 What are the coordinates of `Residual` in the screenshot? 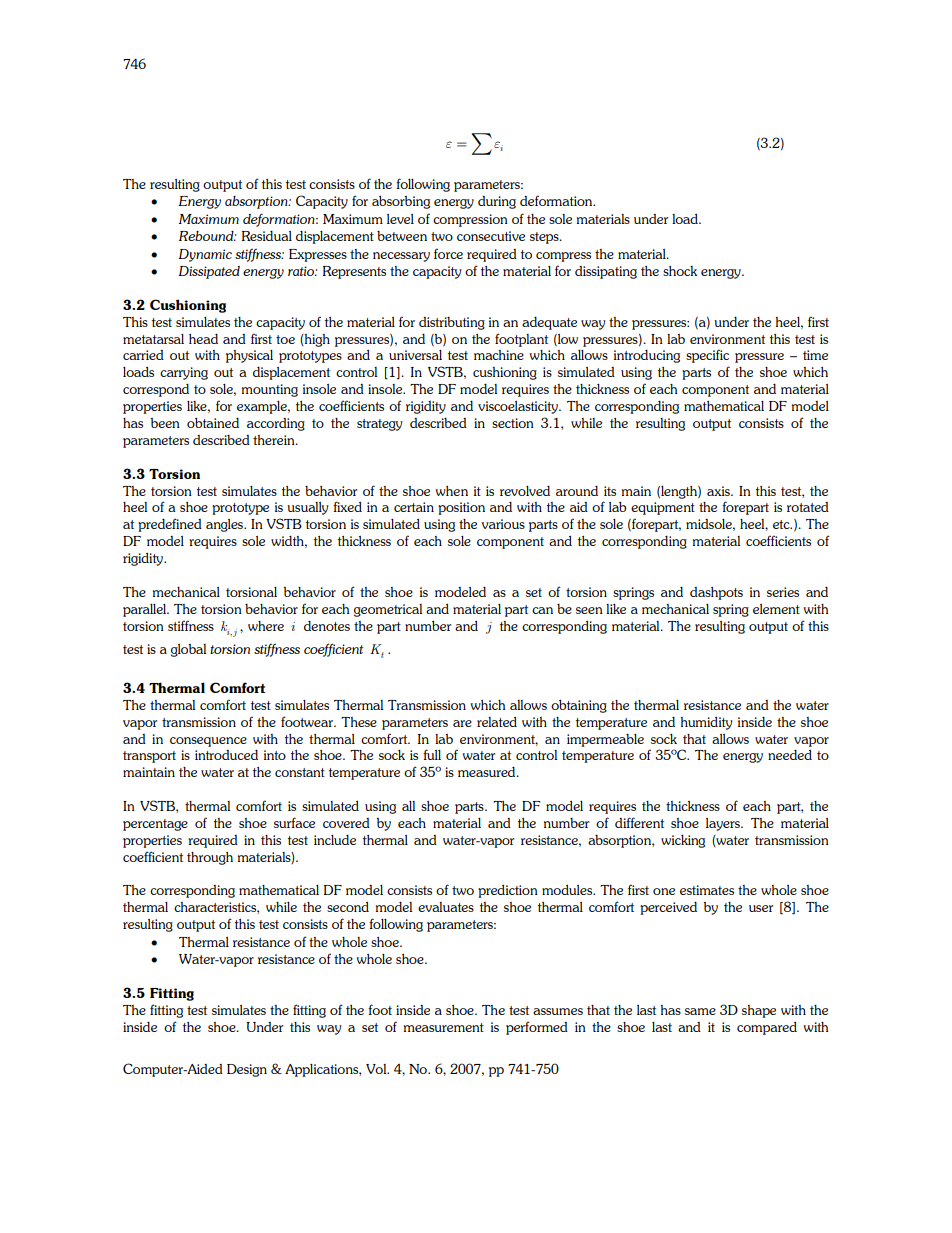 It's located at (267, 236).
